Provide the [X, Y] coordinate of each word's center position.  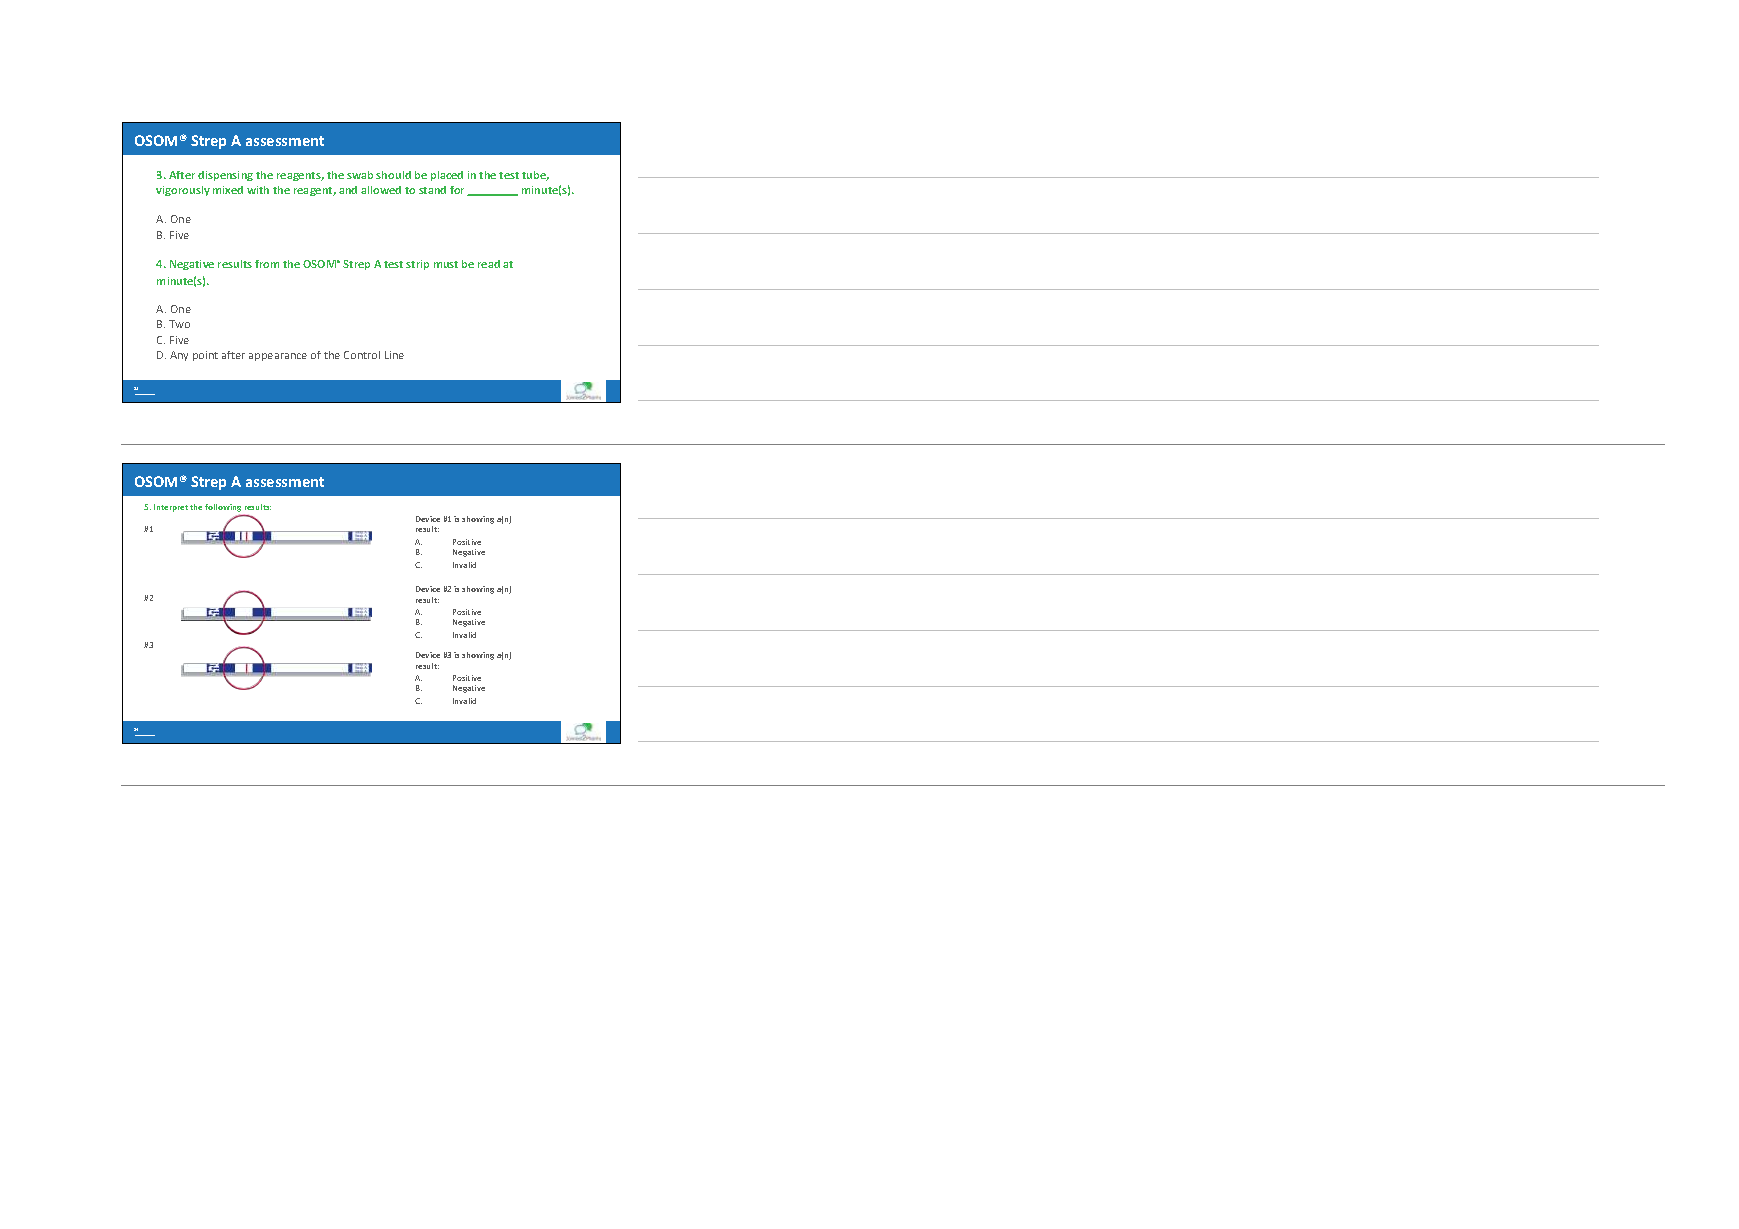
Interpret [171, 508]
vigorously [183, 191]
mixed [228, 190]
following [223, 508]
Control [362, 355]
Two [179, 324]
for [459, 191]
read [489, 264]
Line [394, 355]
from [267, 264]
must [446, 264]
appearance [278, 357]
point [205, 356]
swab [360, 175]
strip [417, 265]
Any [179, 356]
